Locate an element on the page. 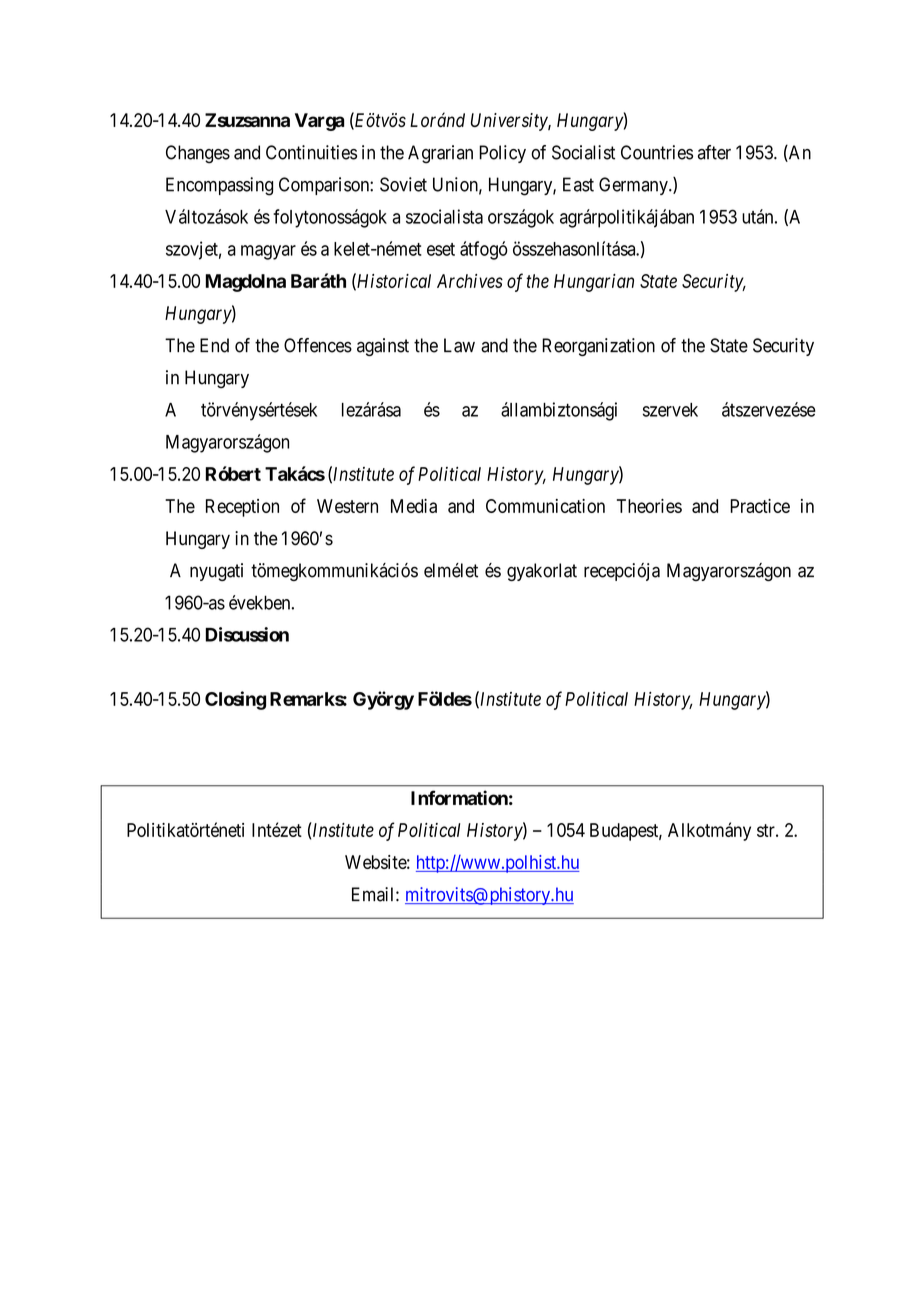  Closing is located at coordinates (235, 700).
